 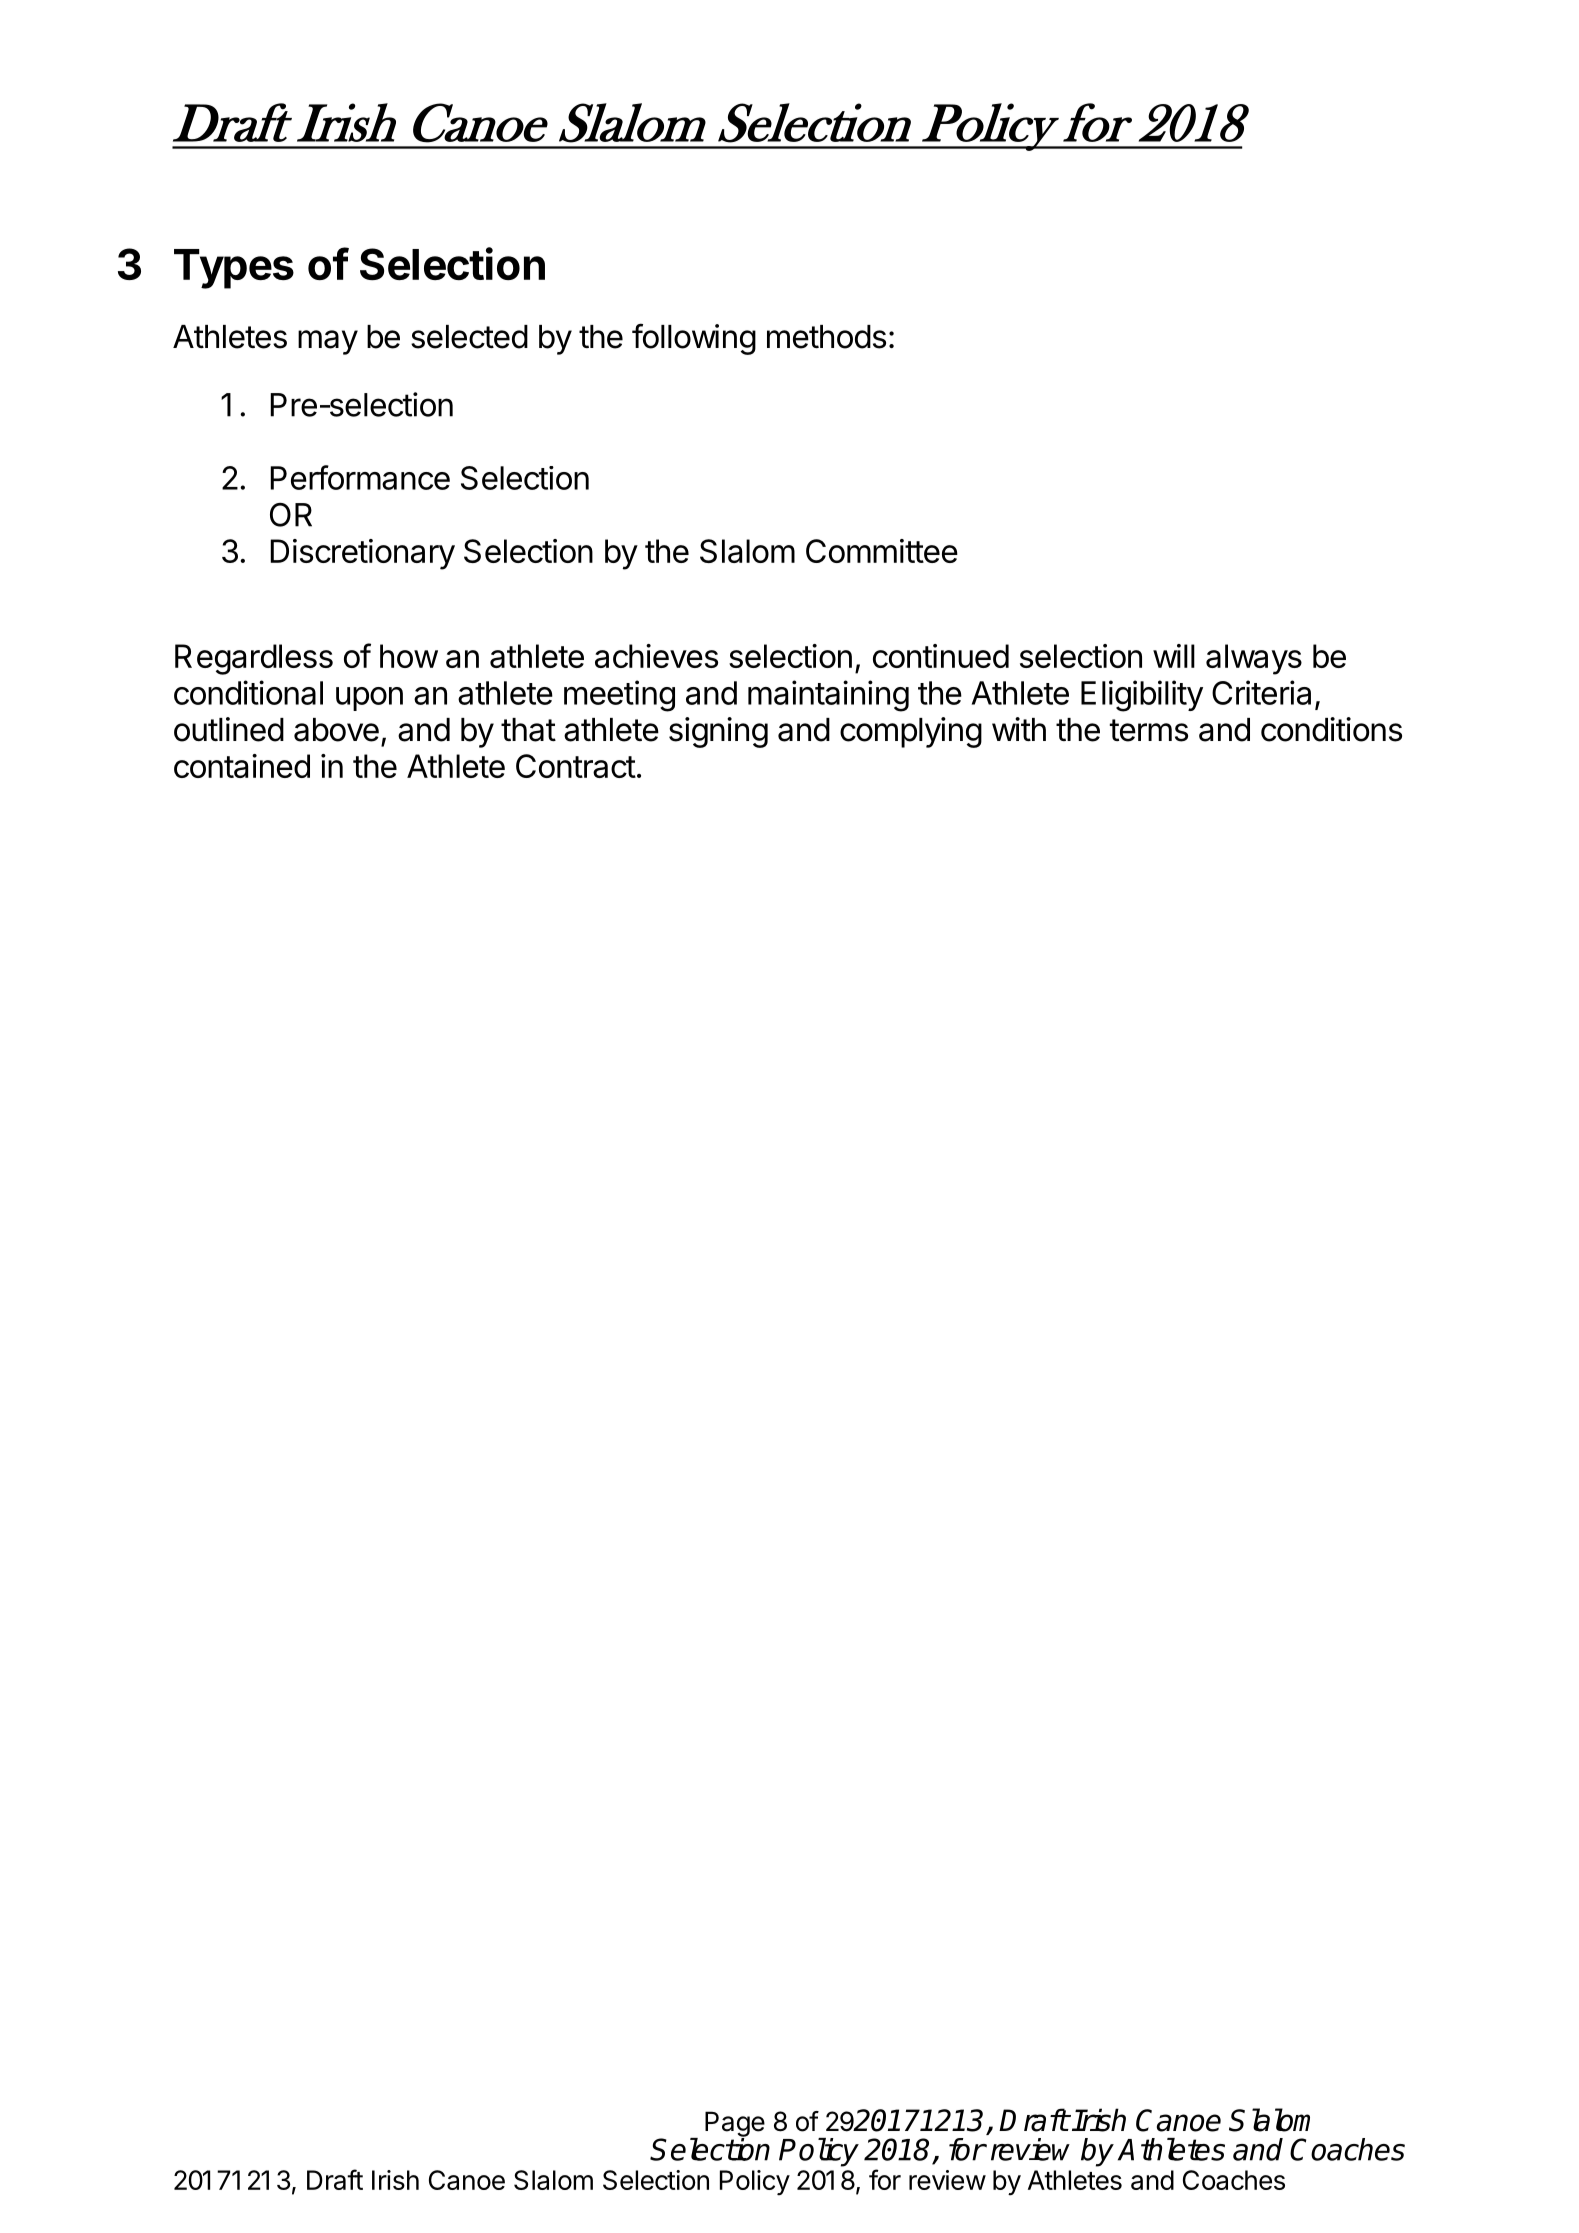 What do you see at coordinates (826, 337) in the screenshot?
I see `methods` at bounding box center [826, 337].
